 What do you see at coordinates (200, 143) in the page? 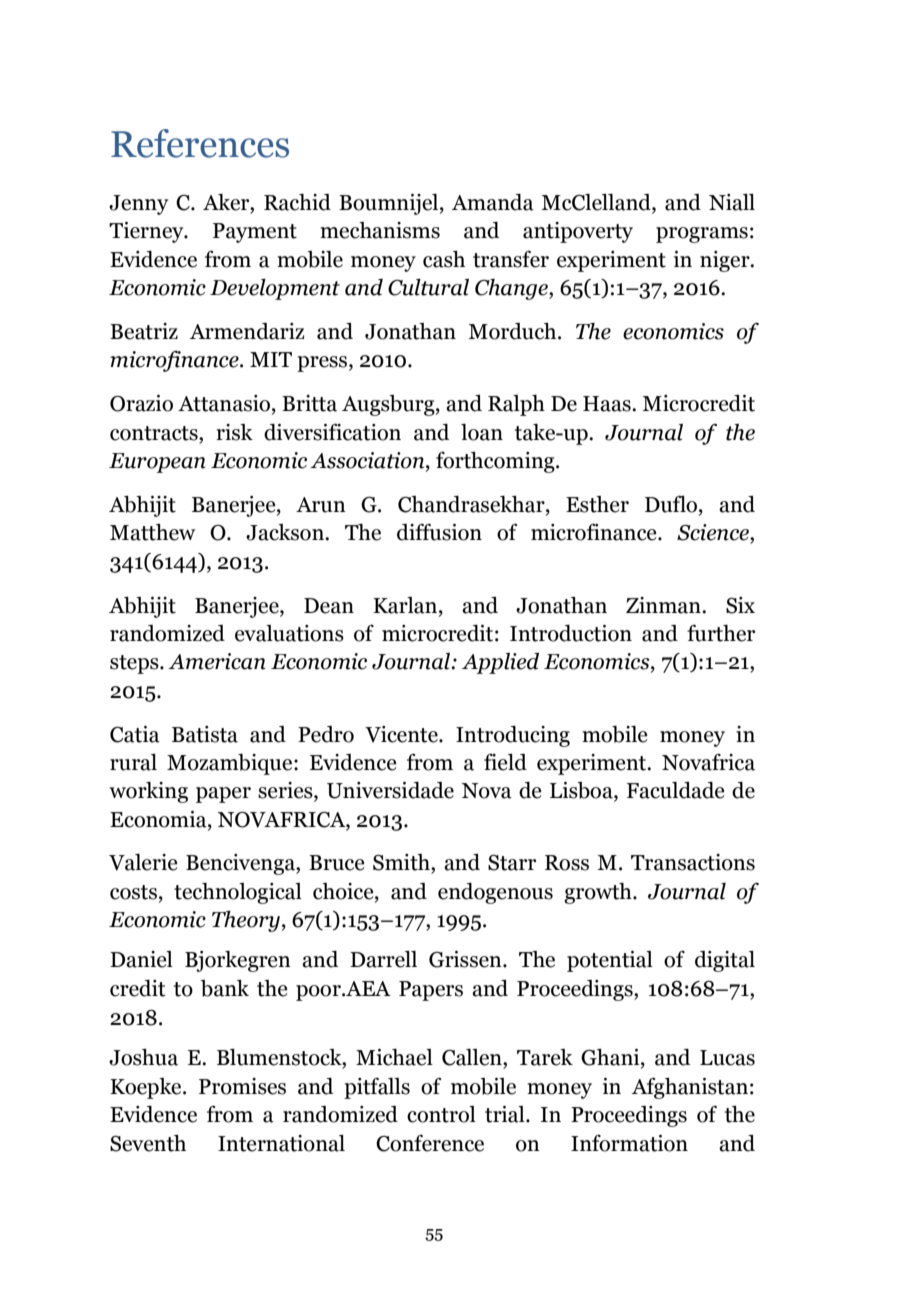
I see `References` at bounding box center [200, 143].
